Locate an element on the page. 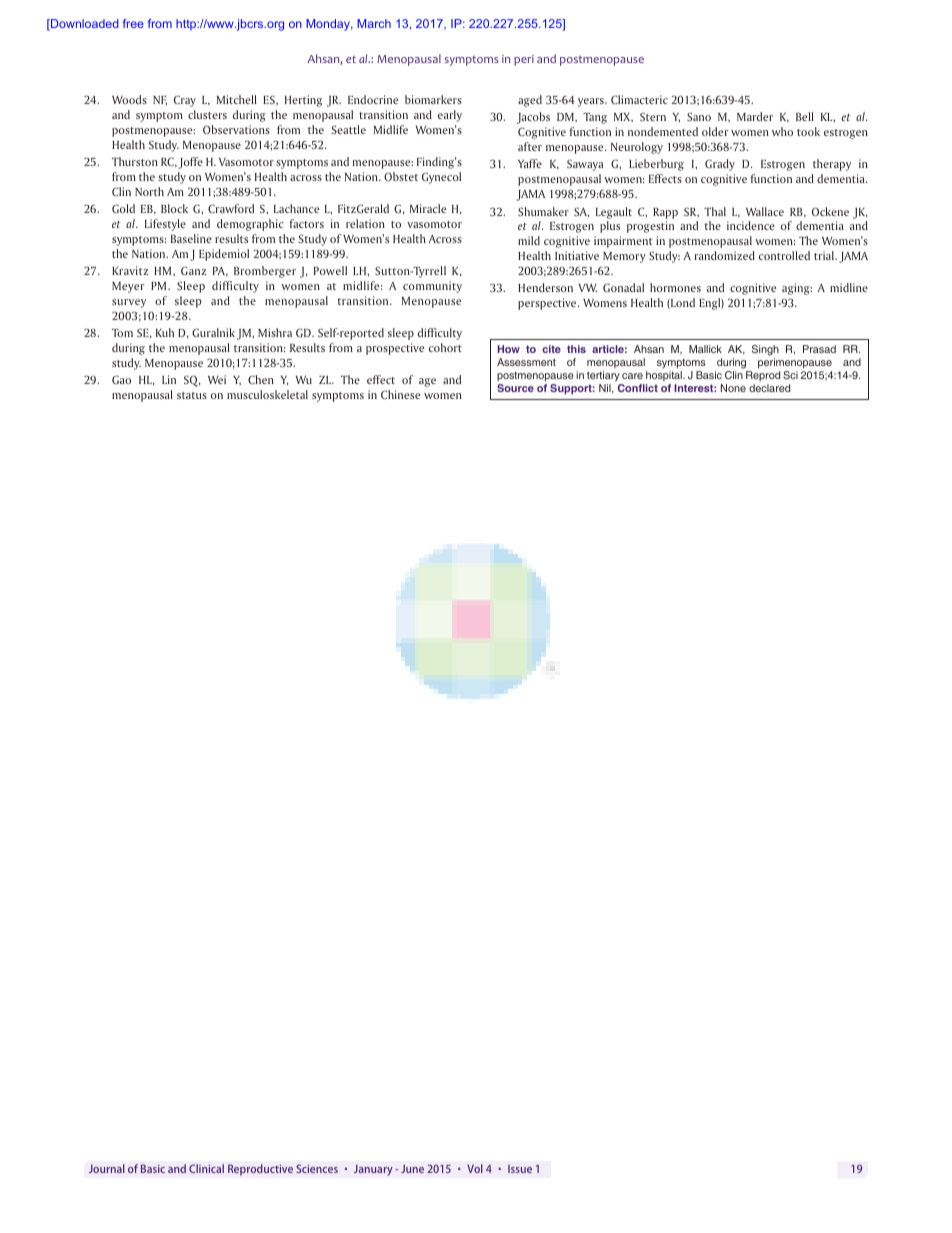  declared is located at coordinates (769, 388).
